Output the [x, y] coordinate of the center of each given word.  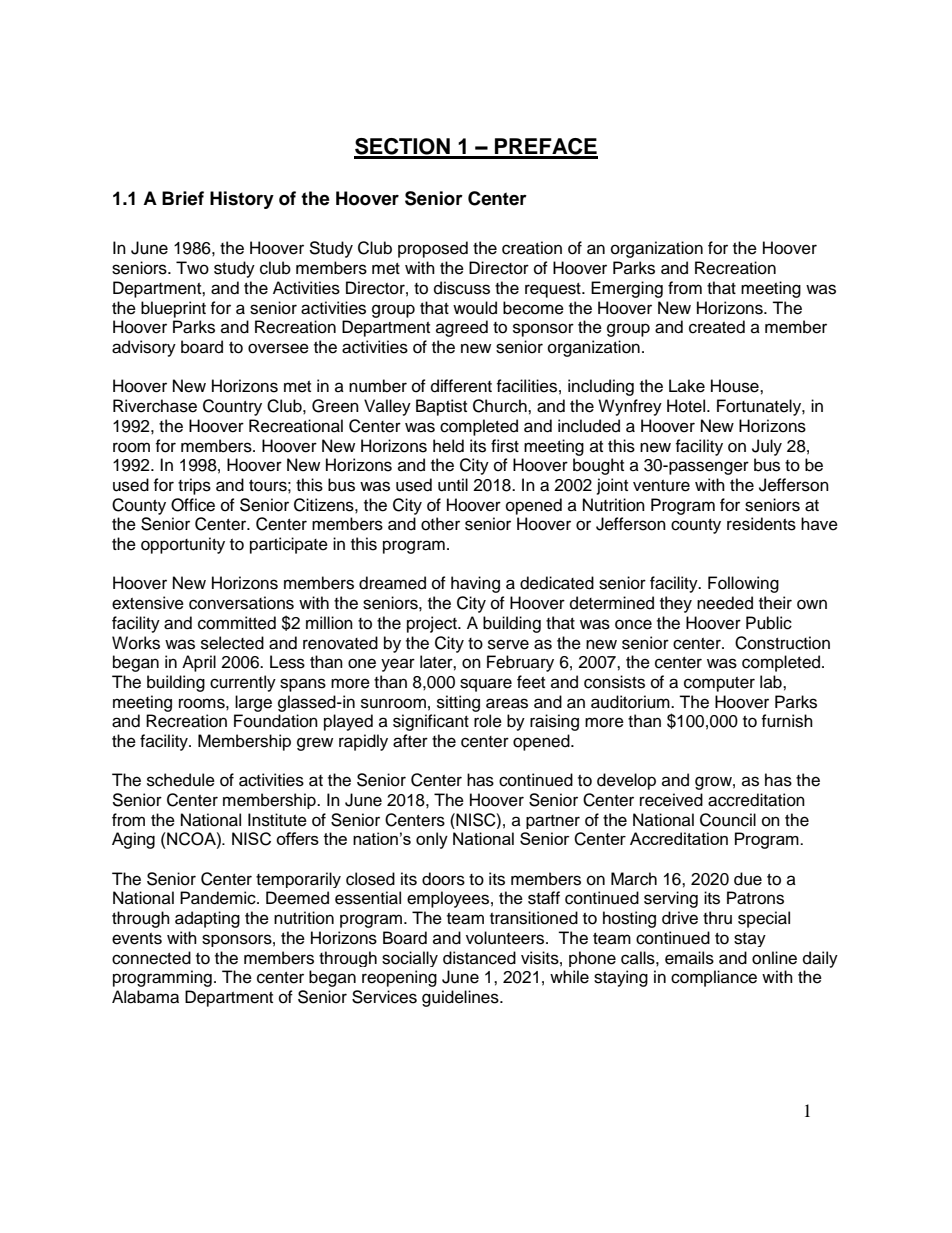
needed [725, 603]
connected [151, 958]
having [475, 584]
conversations [241, 603]
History [242, 200]
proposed [433, 249]
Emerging [627, 289]
